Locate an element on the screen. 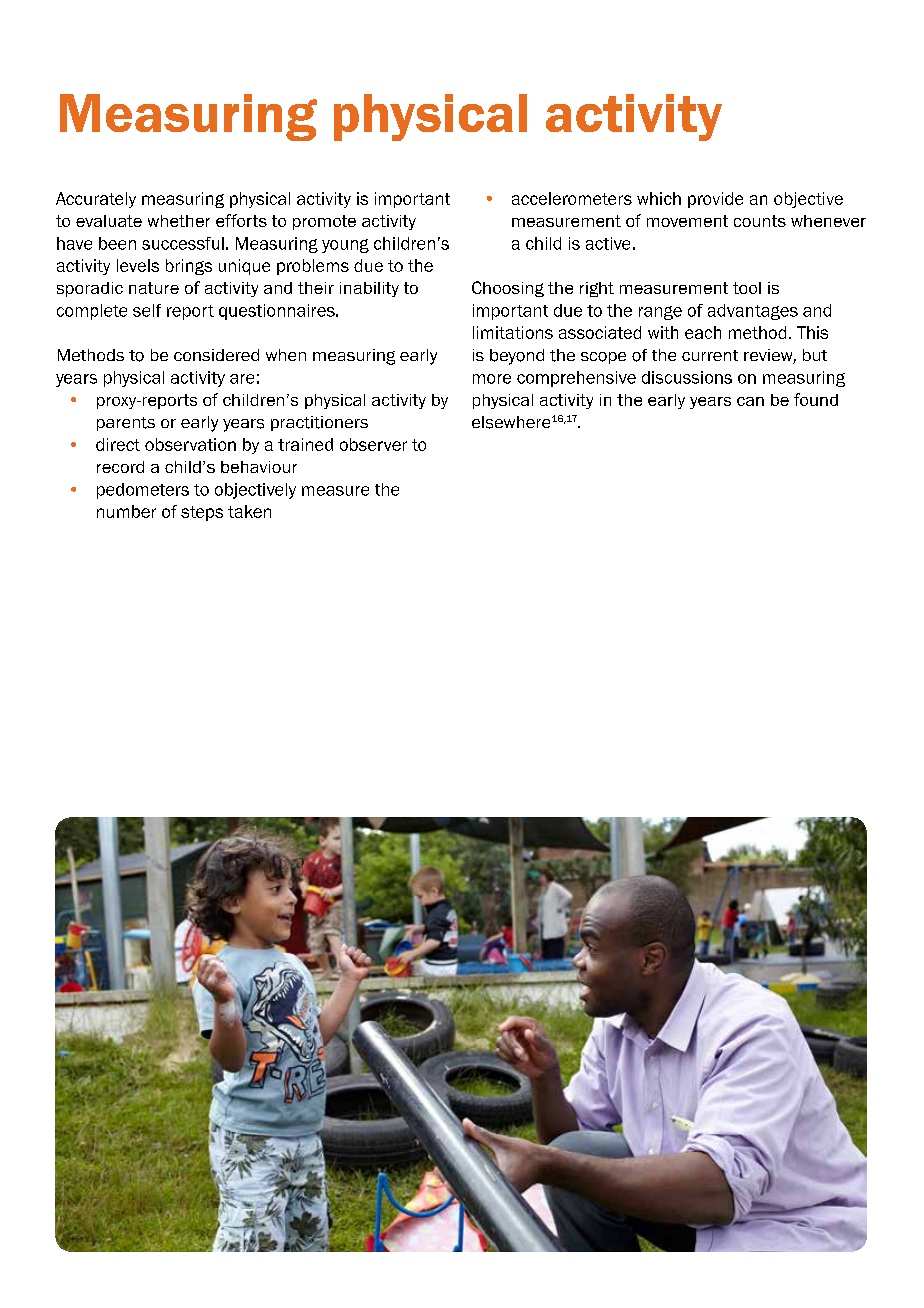 This screenshot has height=1308, width=924. number is located at coordinates (126, 511).
